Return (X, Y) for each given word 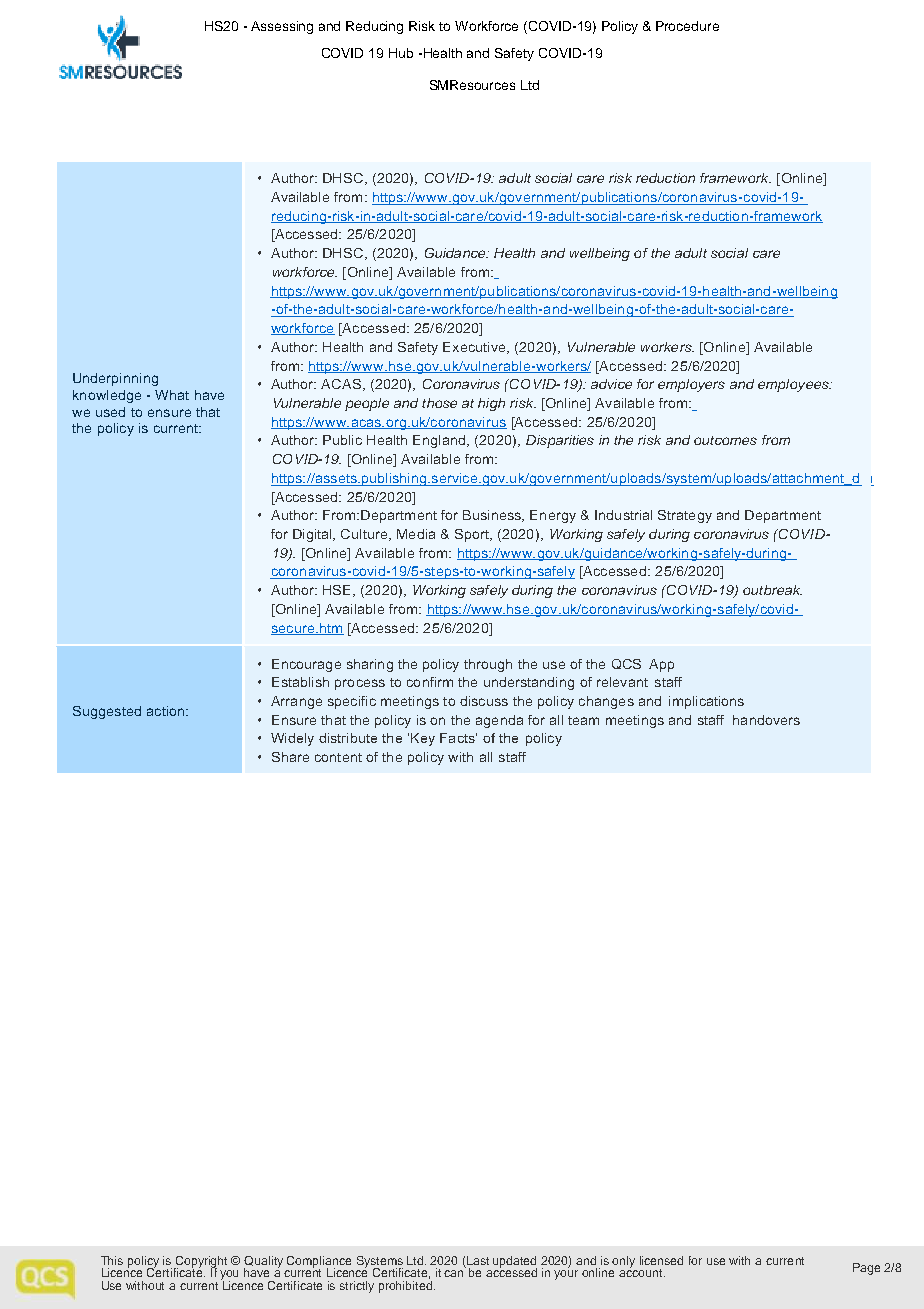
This (112, 1260)
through (488, 665)
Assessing (282, 27)
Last (478, 1260)
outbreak (772, 590)
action (167, 711)
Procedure (687, 26)
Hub (401, 53)
